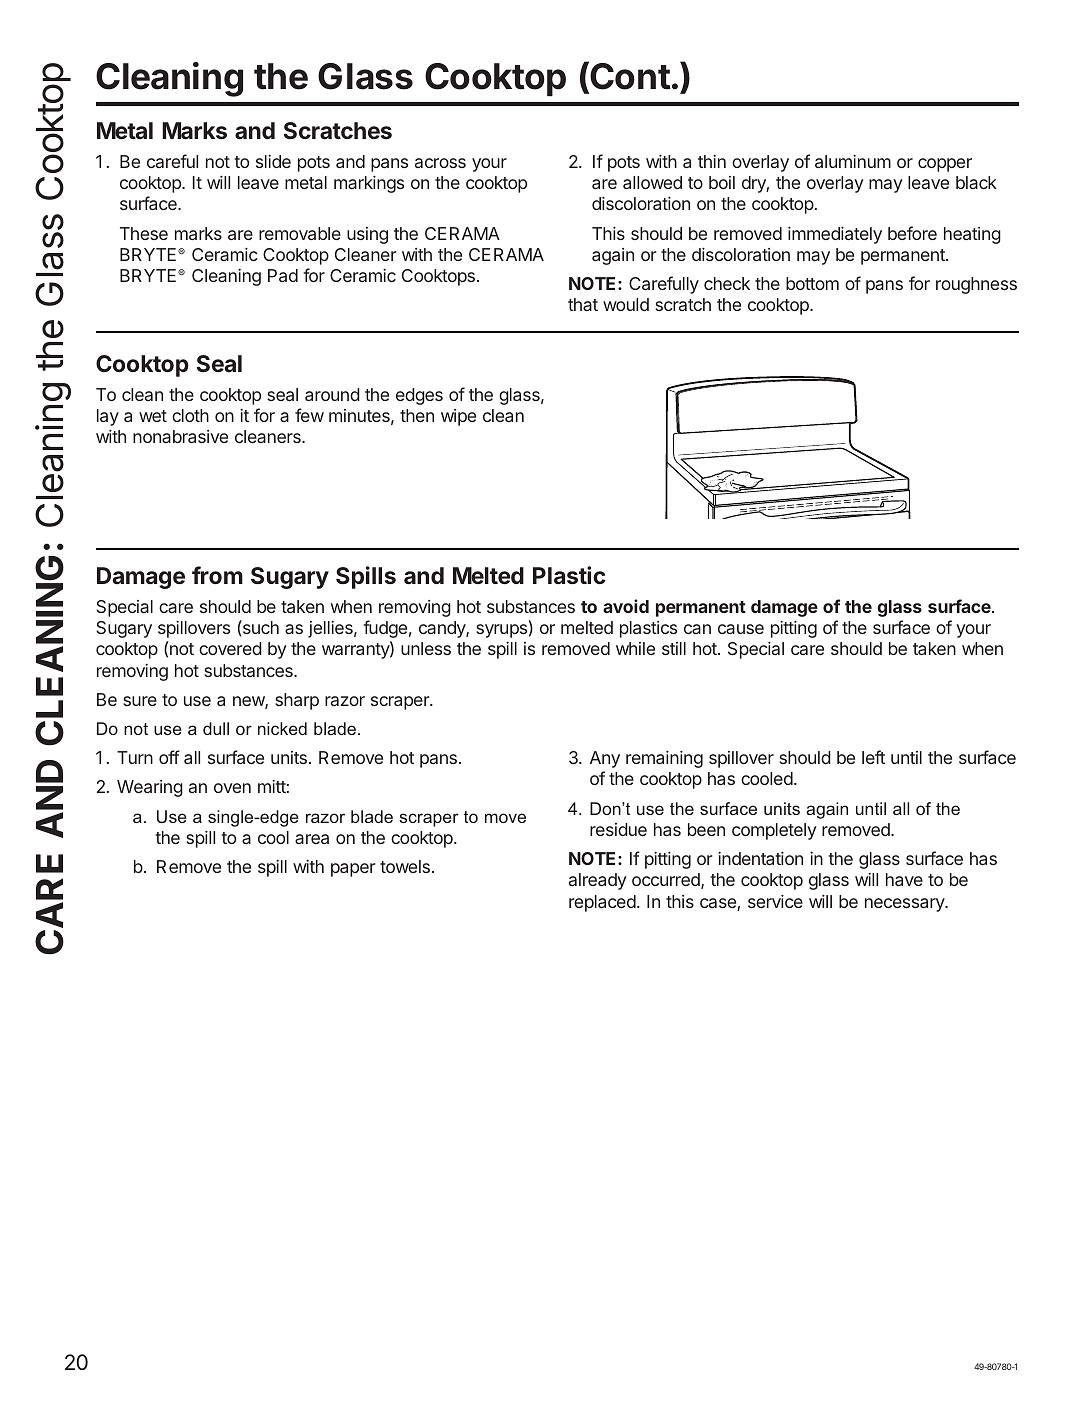  I want to click on cause, so click(741, 629).
